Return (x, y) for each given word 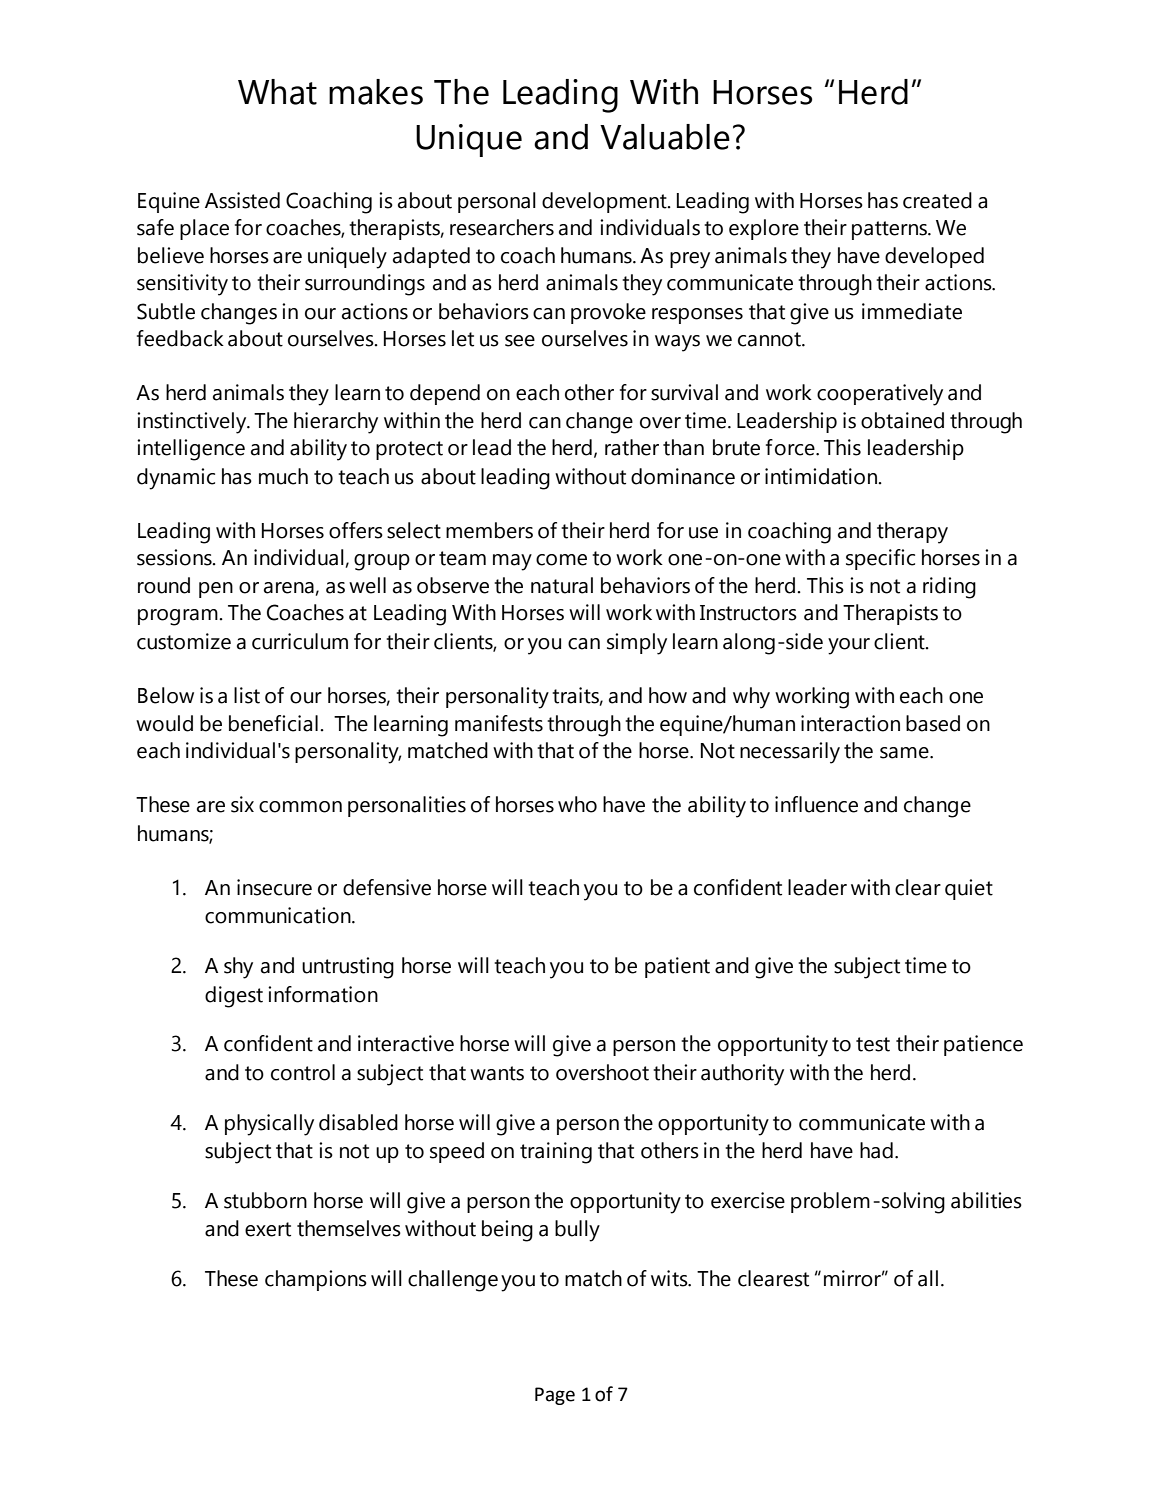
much (283, 476)
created (937, 200)
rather (632, 447)
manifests (499, 723)
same (905, 753)
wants (497, 1073)
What (277, 92)
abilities (986, 1200)
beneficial (273, 723)
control (303, 1072)
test (873, 1044)
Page (555, 1396)
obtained (902, 420)
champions (316, 1280)
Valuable (665, 137)
